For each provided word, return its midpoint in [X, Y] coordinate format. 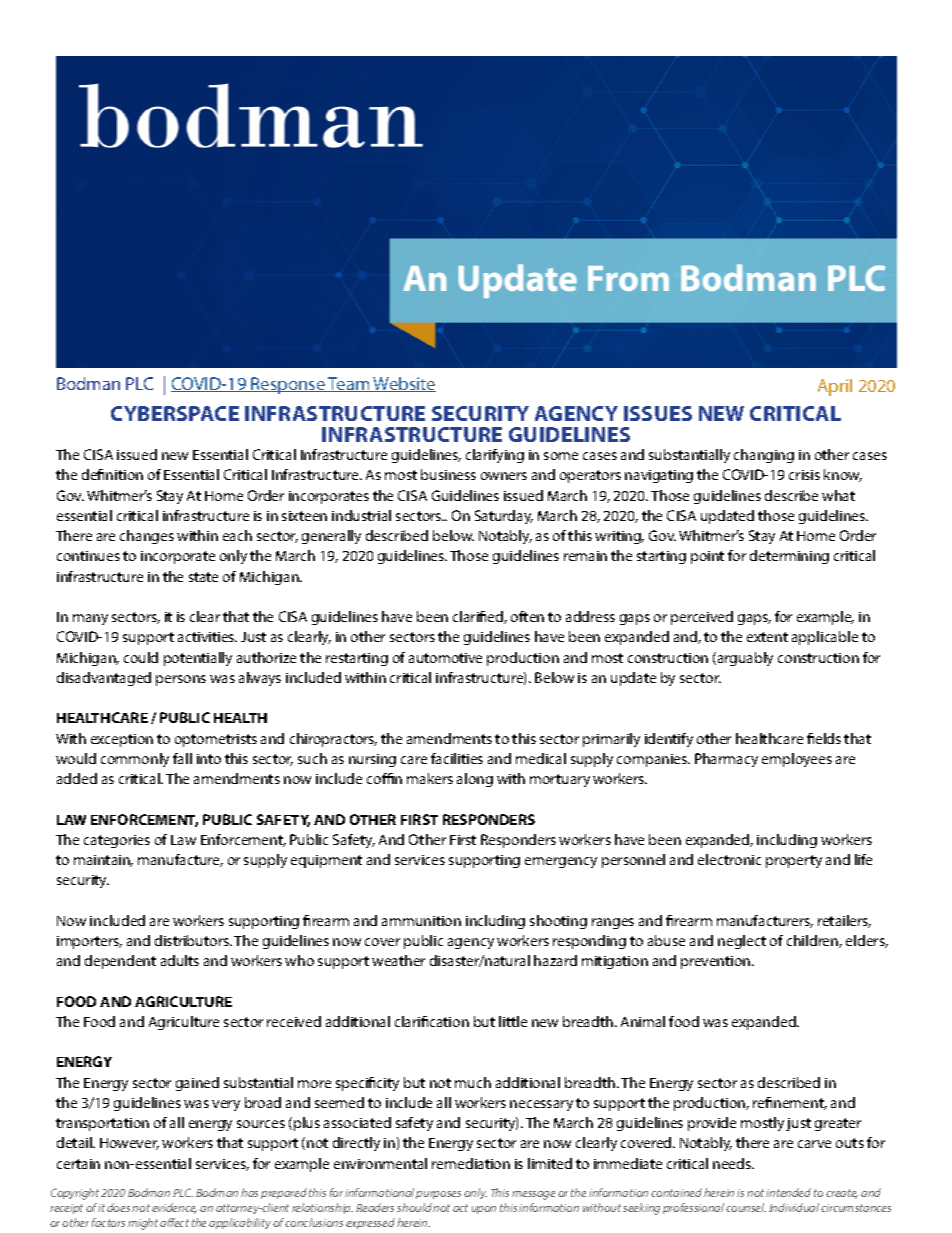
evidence [174, 1208]
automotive [445, 658]
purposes [438, 1195]
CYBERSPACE [175, 413]
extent [767, 637]
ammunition [421, 921]
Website [404, 384]
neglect [742, 942]
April [835, 387]
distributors [193, 940]
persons [181, 680]
